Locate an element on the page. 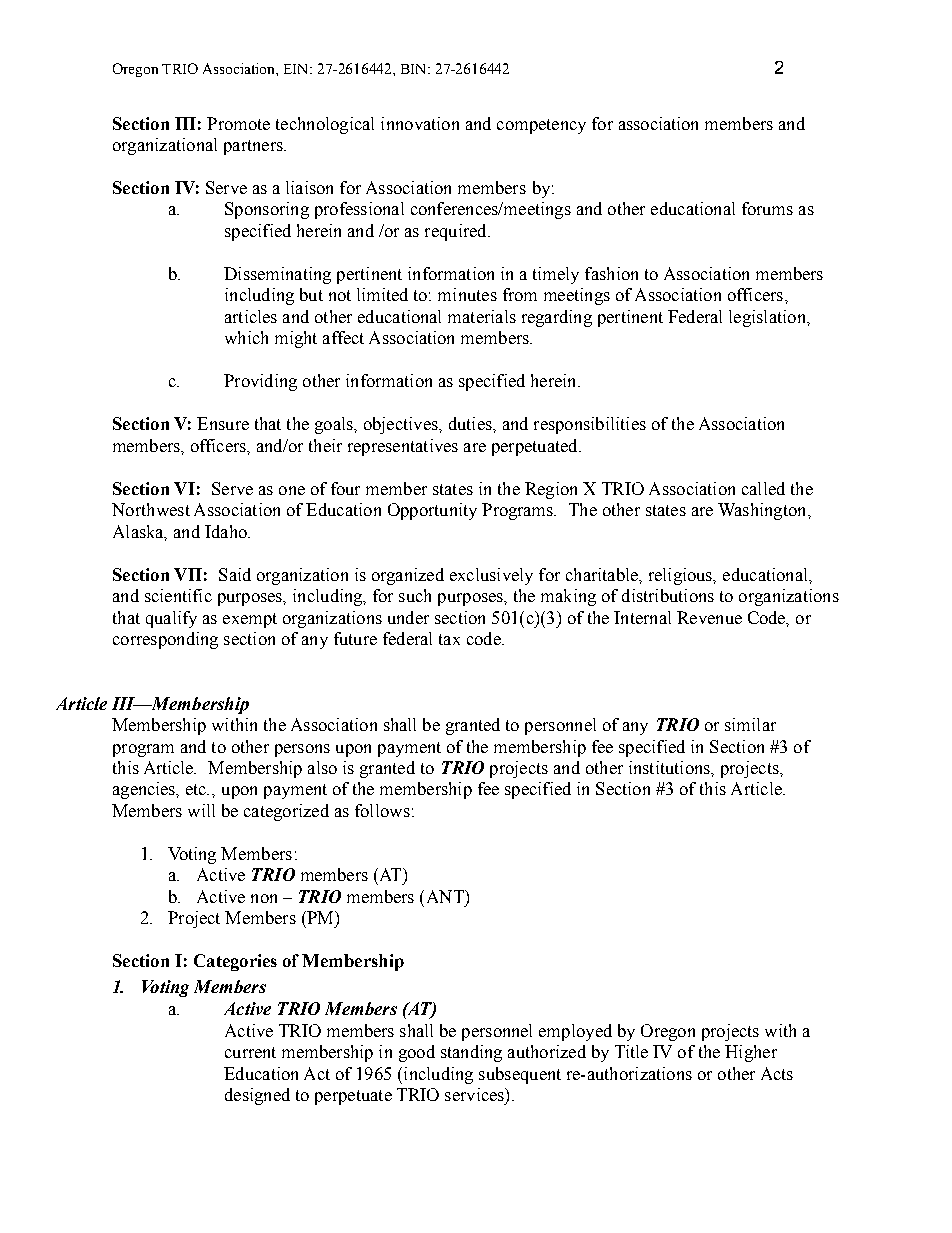 The width and height of the image is (952, 1233). Ensure is located at coordinates (223, 423).
